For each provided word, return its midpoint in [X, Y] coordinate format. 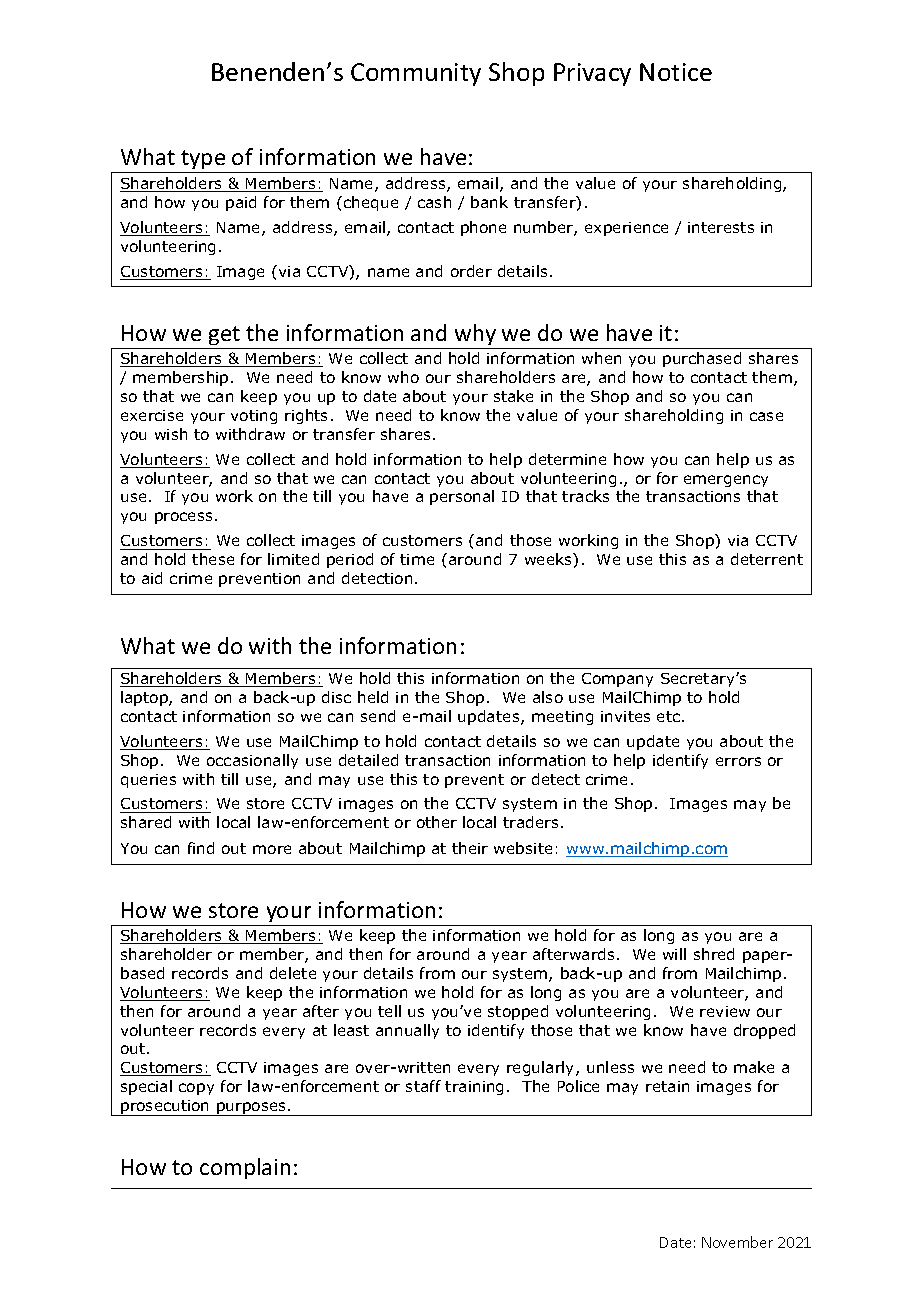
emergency [726, 481]
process [183, 518]
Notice [676, 72]
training [474, 1088]
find [201, 848]
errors [738, 761]
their [470, 848]
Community [416, 74]
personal [462, 497]
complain [245, 1168]
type [203, 161]
